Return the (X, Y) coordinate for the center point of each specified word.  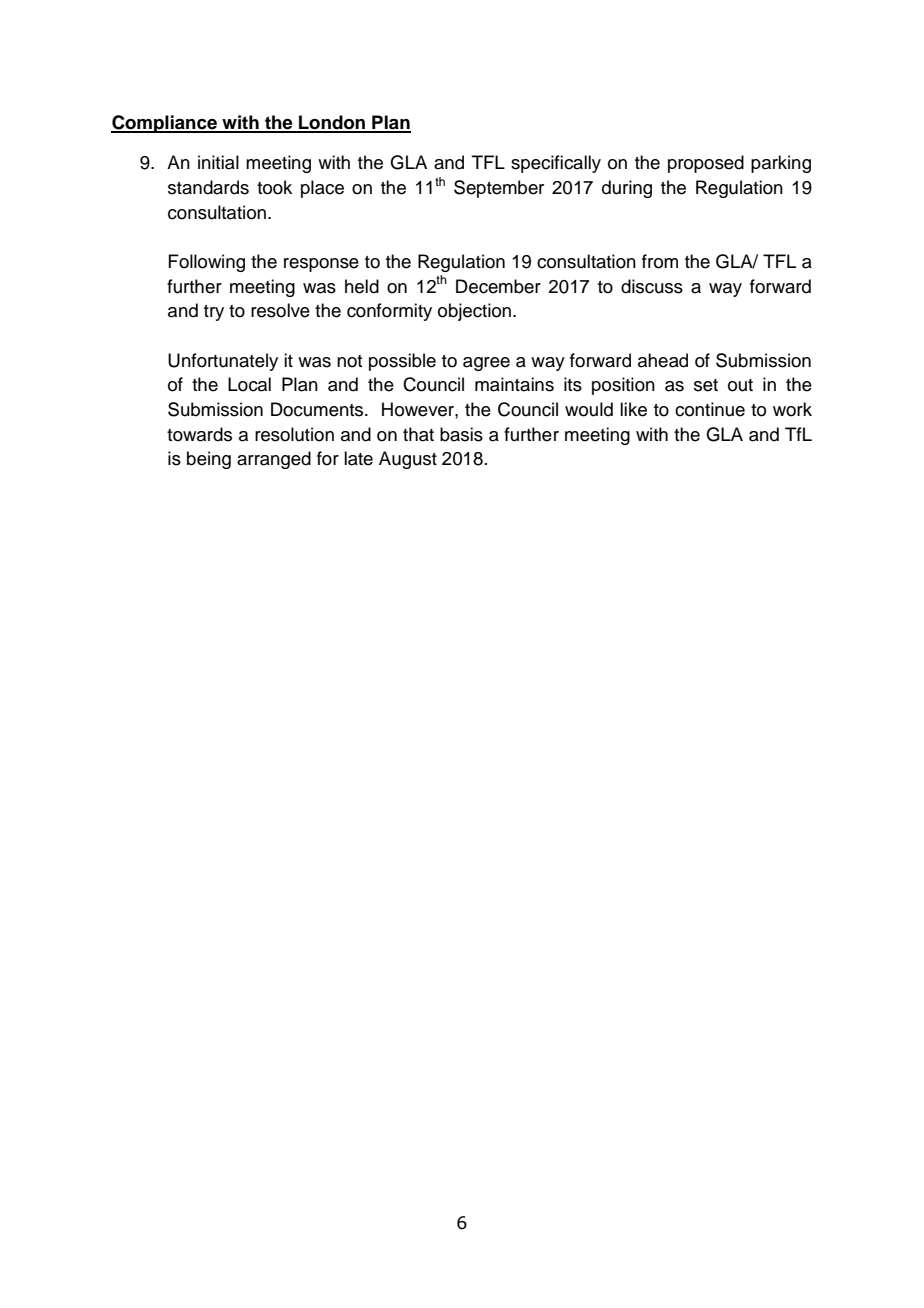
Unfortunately (223, 362)
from (660, 261)
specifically (556, 164)
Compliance (165, 124)
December (498, 286)
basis (461, 434)
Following (206, 263)
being (209, 460)
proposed (706, 164)
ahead (663, 360)
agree (486, 364)
